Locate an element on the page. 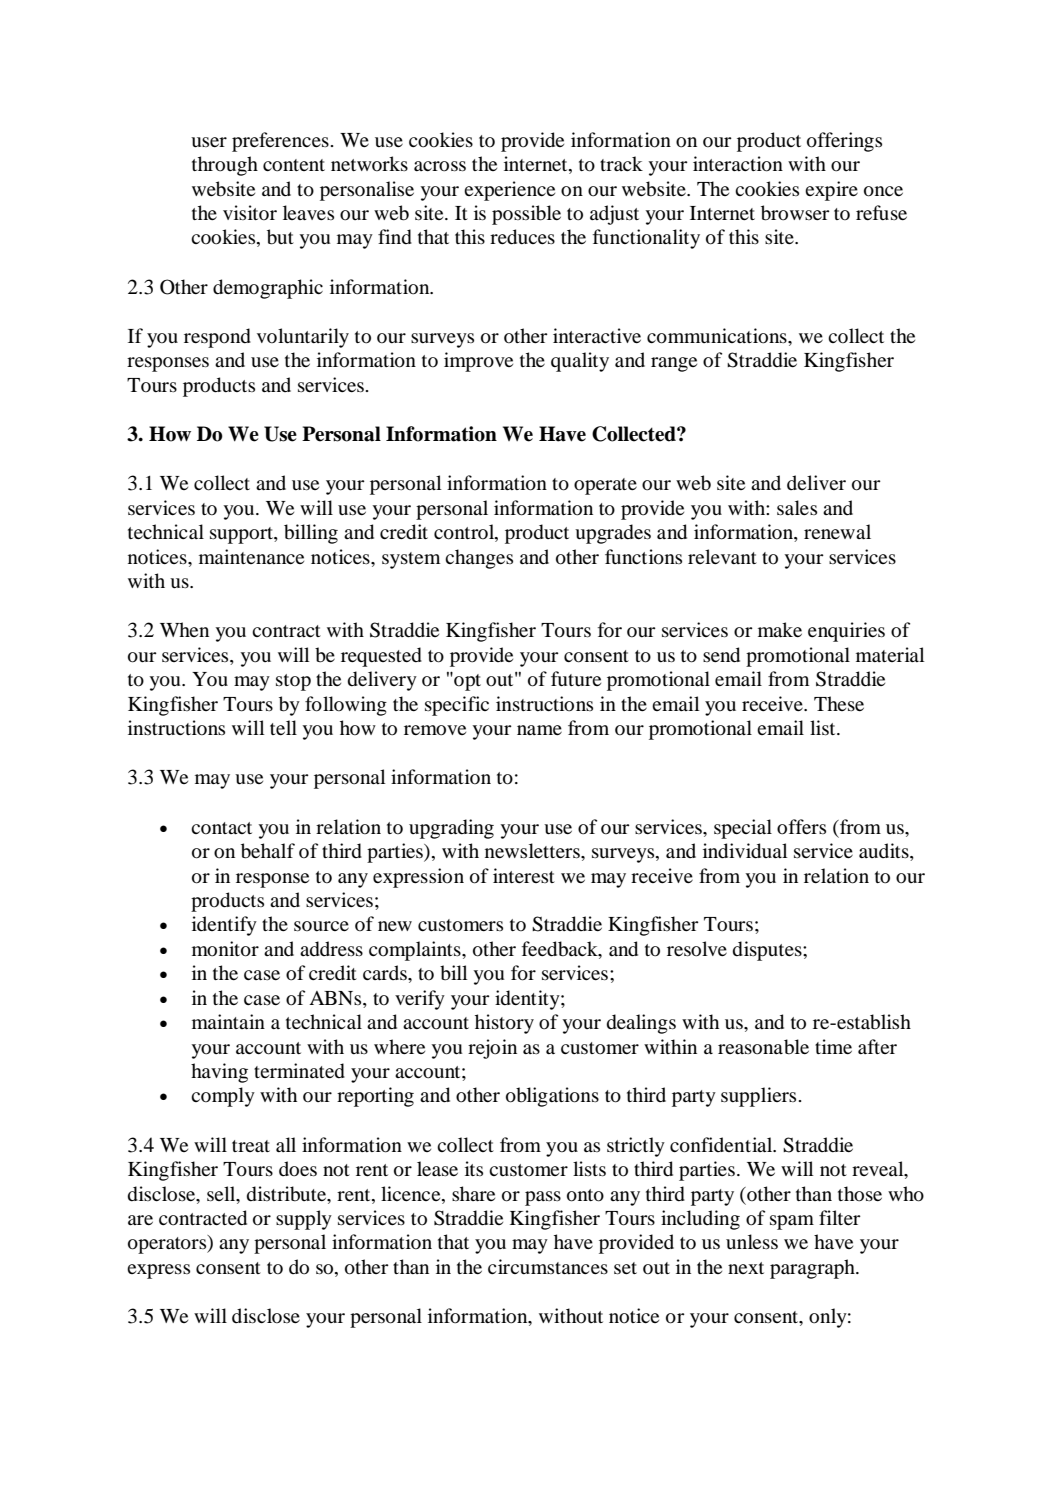  sales is located at coordinates (797, 507).
